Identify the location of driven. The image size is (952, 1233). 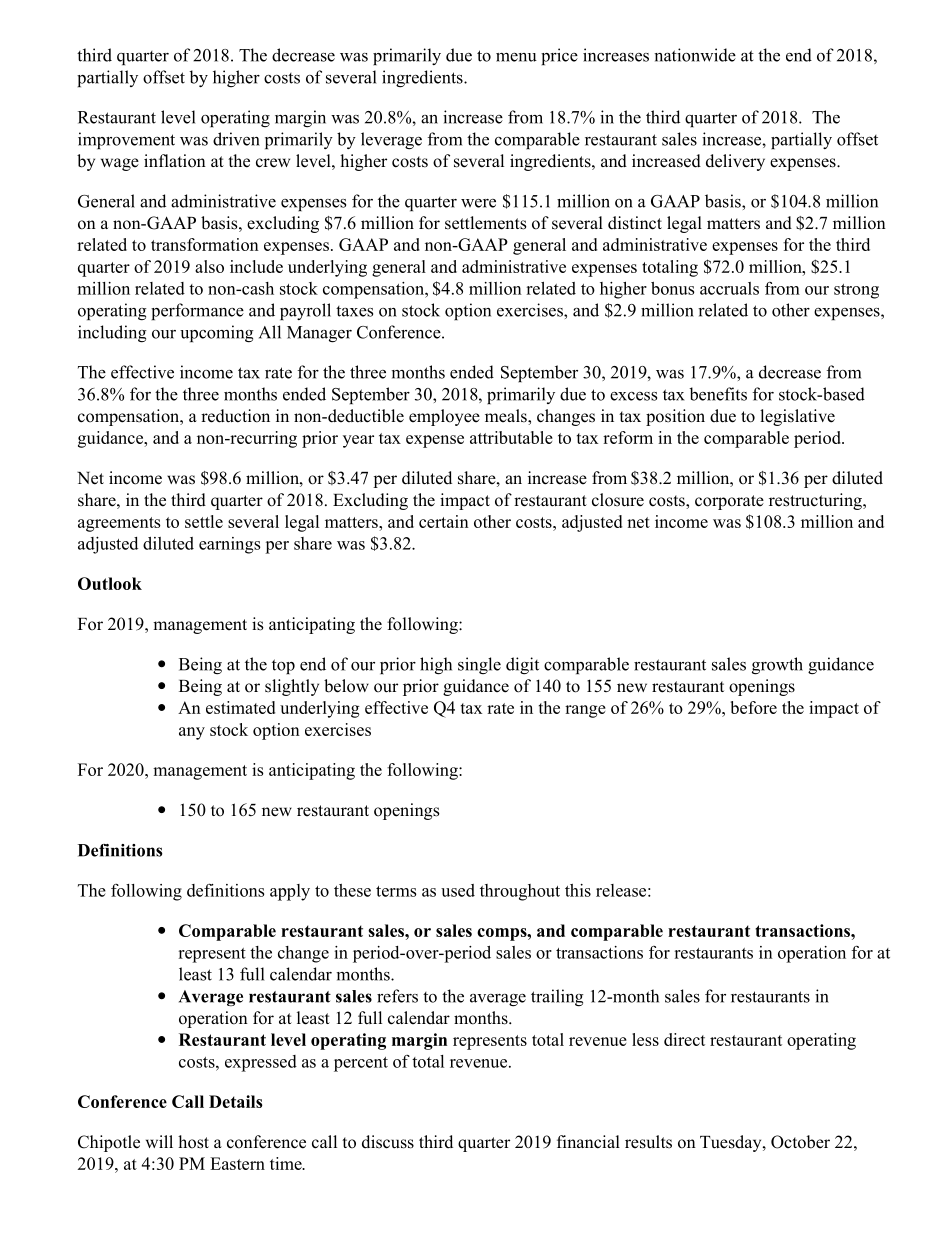
(236, 139).
